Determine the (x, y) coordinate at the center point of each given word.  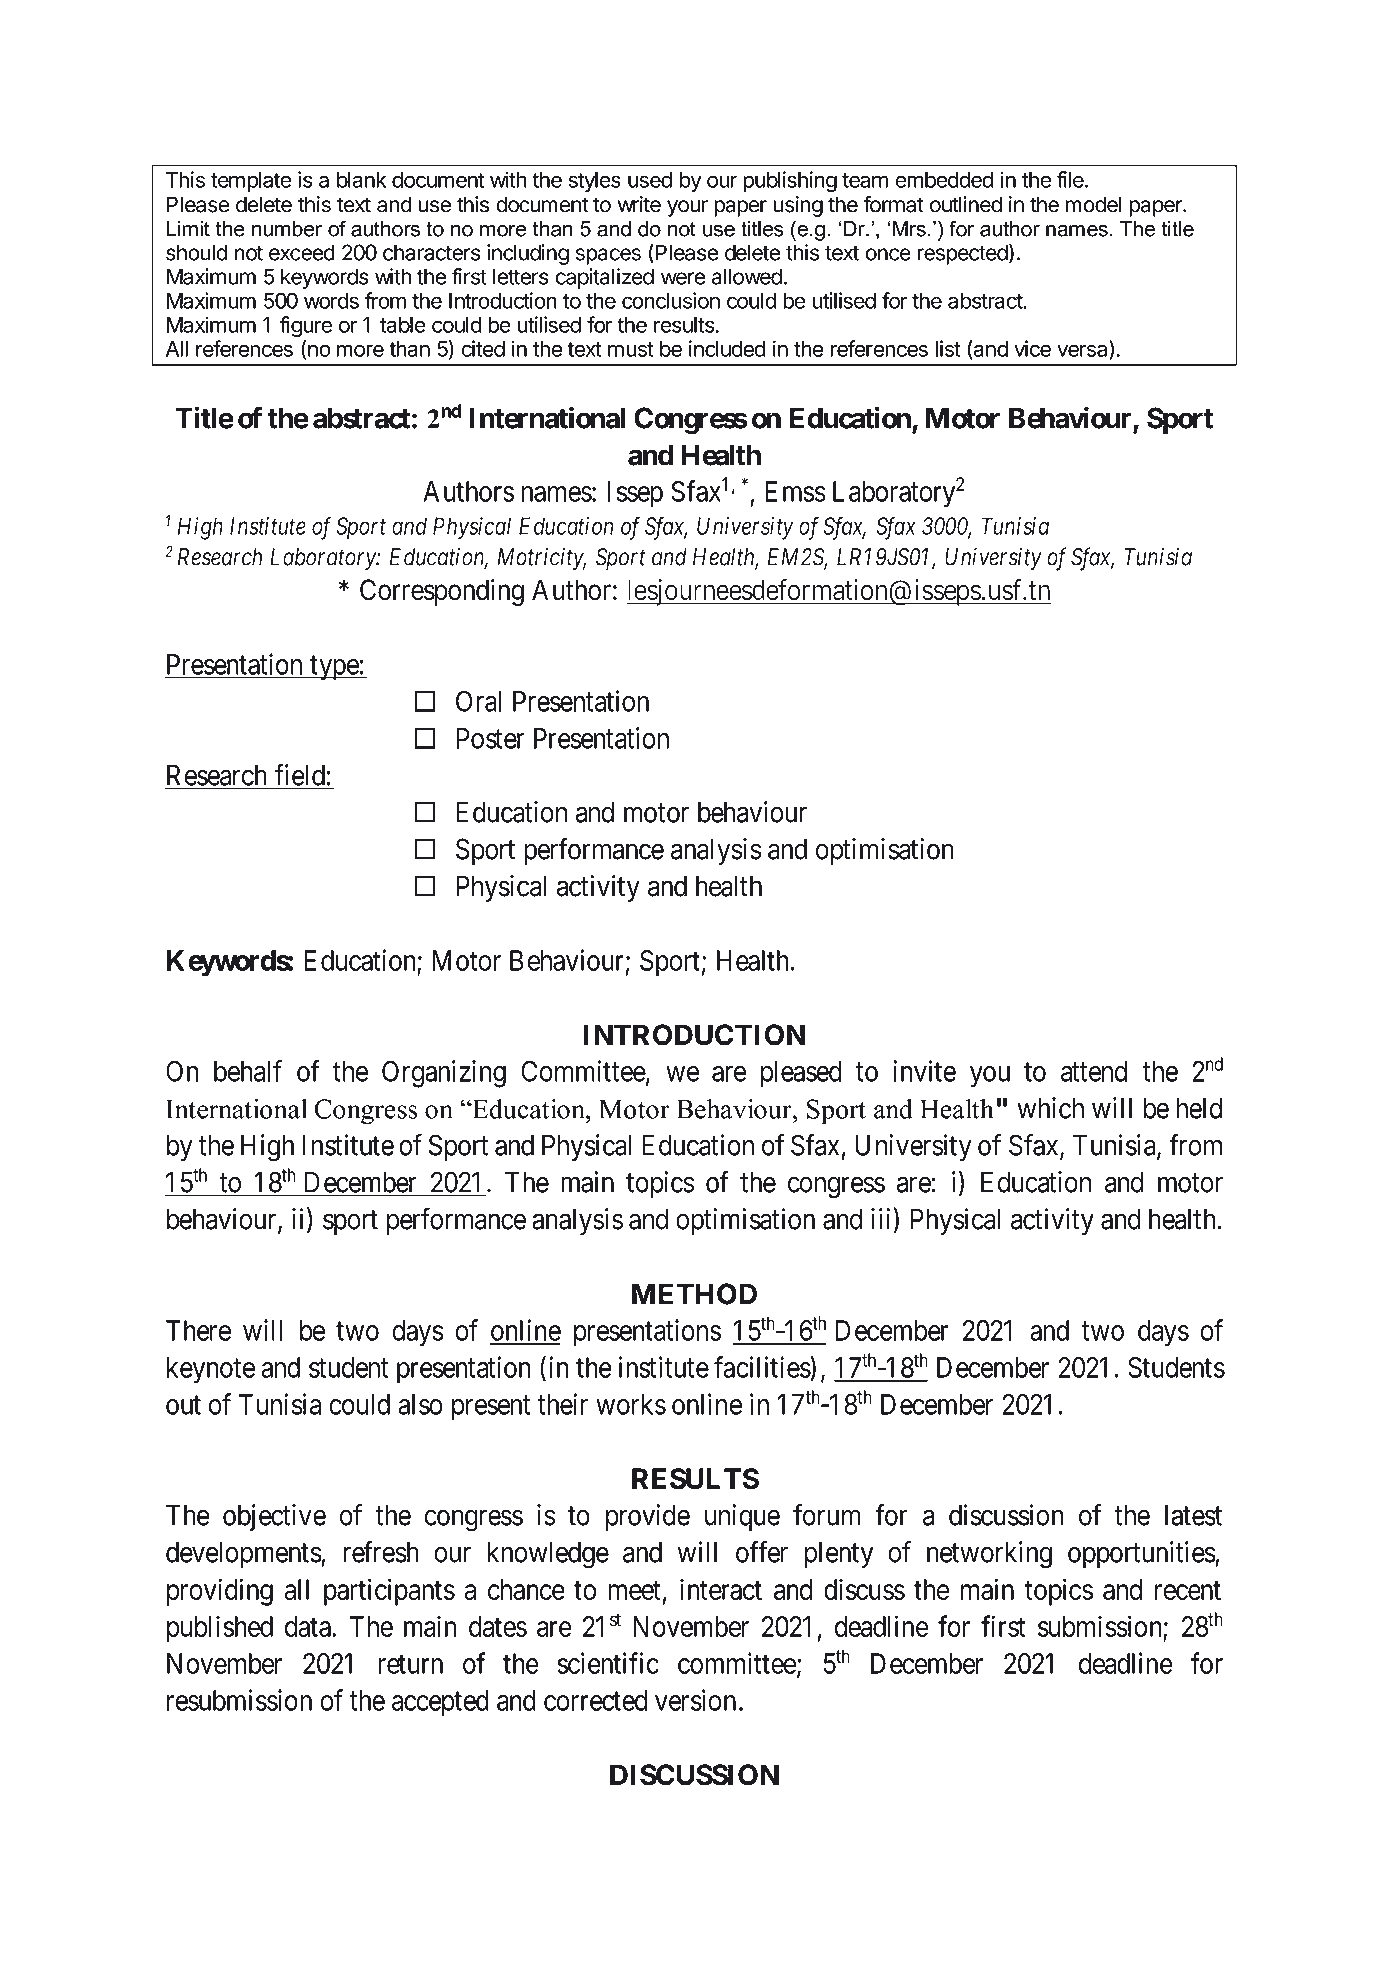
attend (1094, 1071)
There (198, 1330)
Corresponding (442, 592)
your (687, 208)
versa (1083, 351)
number (287, 229)
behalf (248, 1071)
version (695, 1700)
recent (1188, 1590)
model (1093, 204)
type (334, 668)
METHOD (694, 1294)
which (1050, 1108)
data (309, 1626)
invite (924, 1071)
